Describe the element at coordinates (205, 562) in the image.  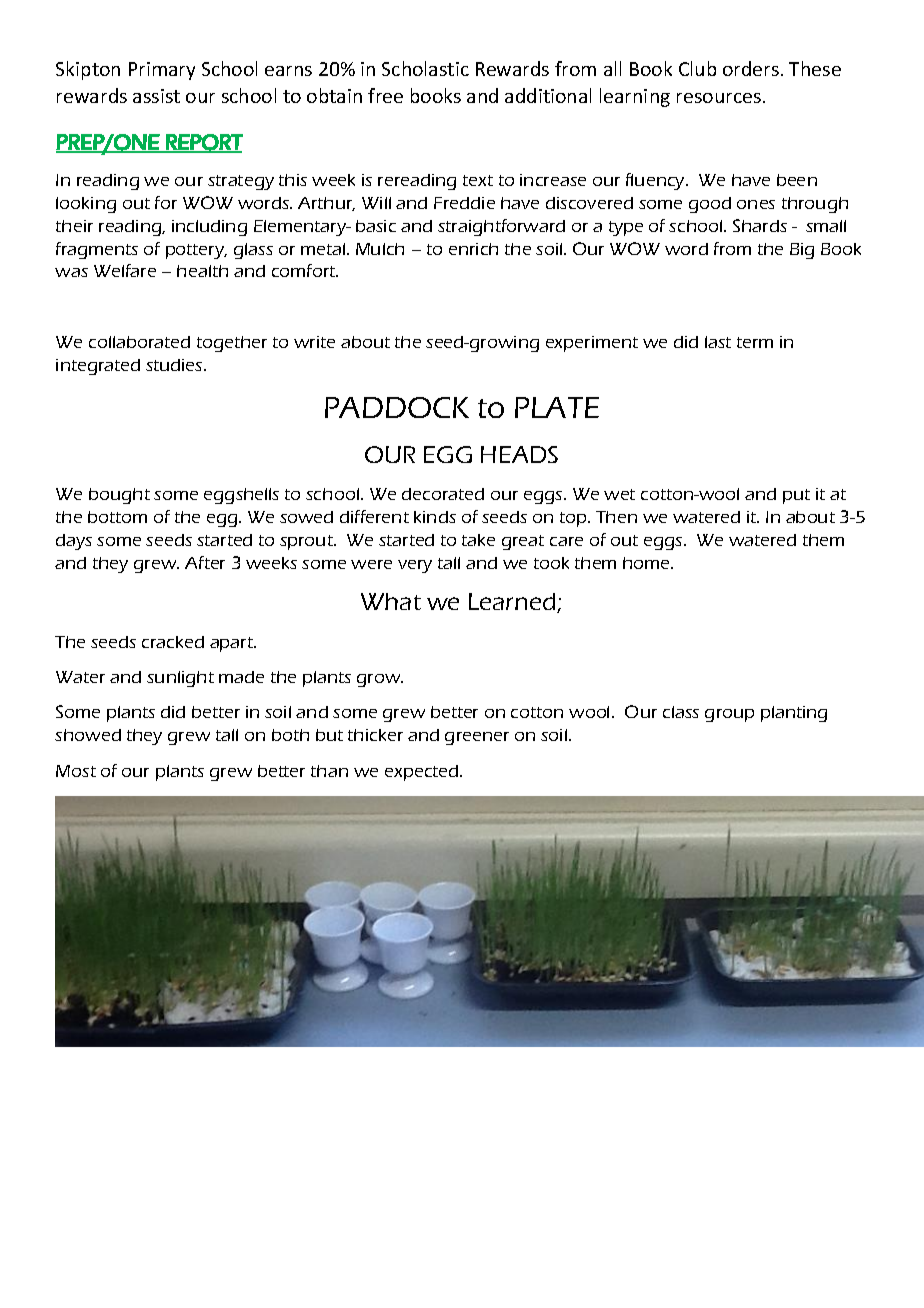
I see `After` at that location.
